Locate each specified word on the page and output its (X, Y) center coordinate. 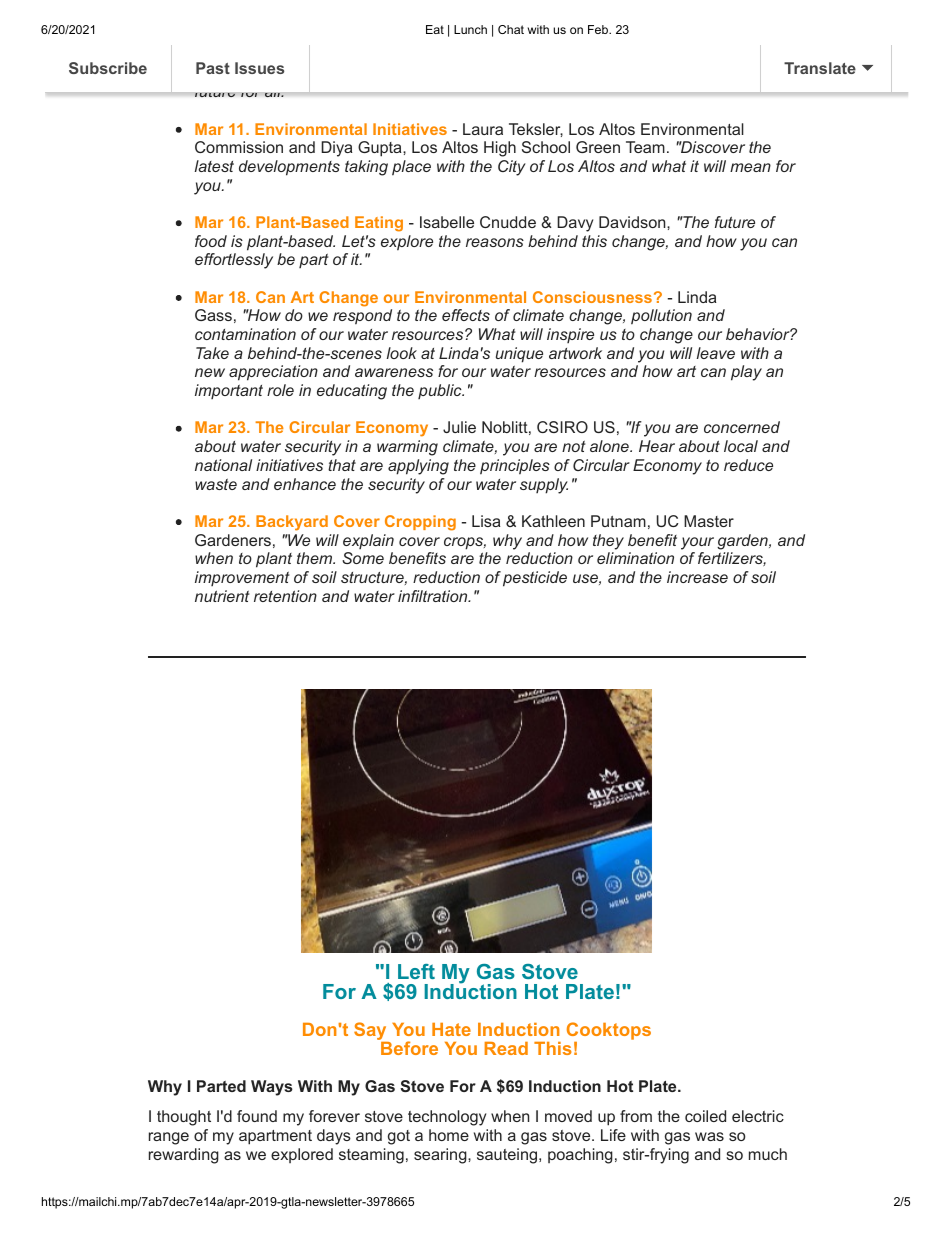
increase (697, 577)
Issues (259, 68)
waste (216, 484)
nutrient (222, 596)
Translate (820, 68)
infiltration (434, 596)
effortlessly (234, 261)
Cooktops (609, 1032)
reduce (748, 465)
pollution (661, 317)
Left (416, 971)
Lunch (470, 29)
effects (466, 315)
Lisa (486, 521)
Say (371, 1032)
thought (184, 1118)
